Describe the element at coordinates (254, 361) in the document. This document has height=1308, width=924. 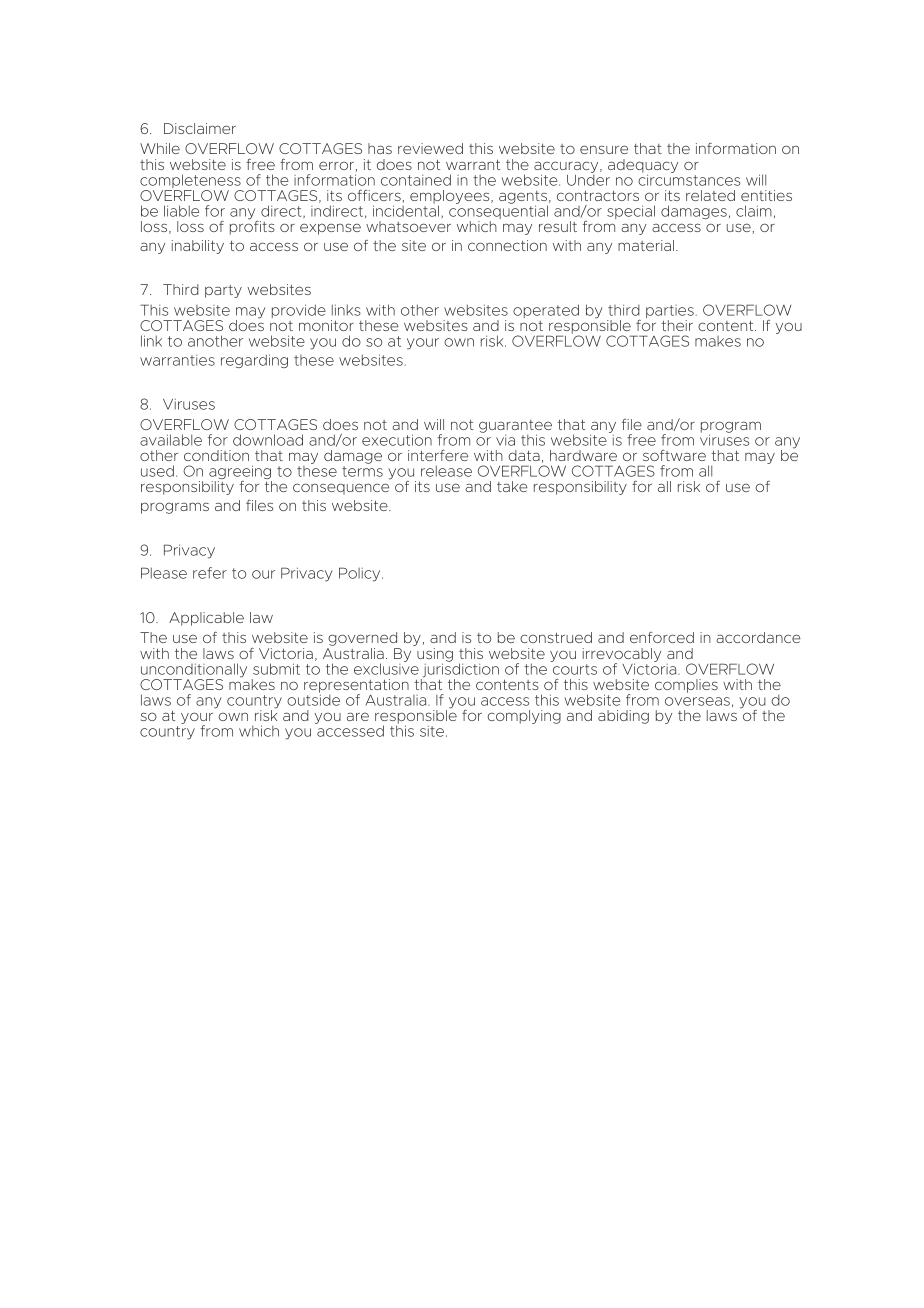
I see `regarding` at that location.
